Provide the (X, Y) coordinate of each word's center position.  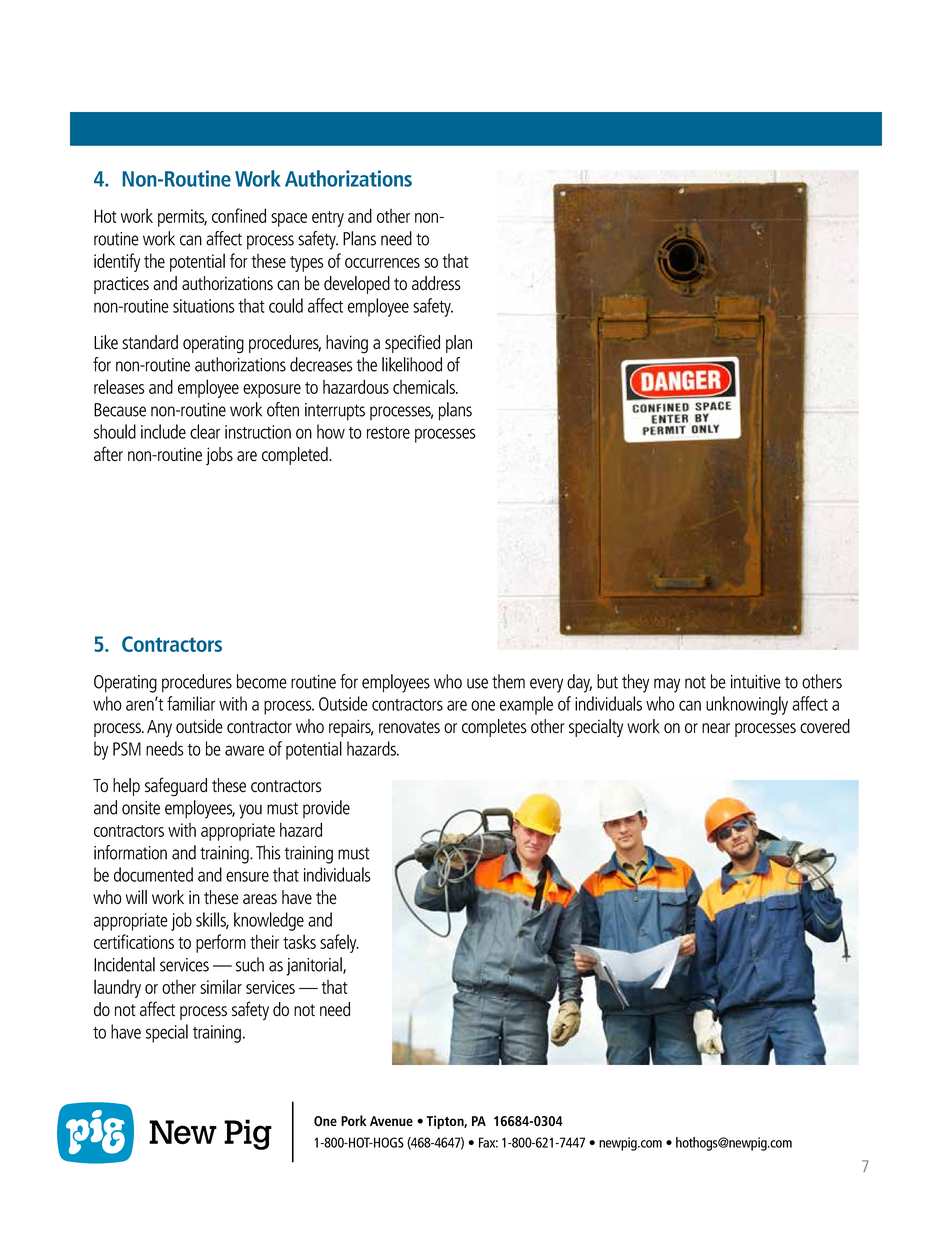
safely (339, 943)
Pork (353, 1120)
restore (388, 433)
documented (153, 874)
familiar (191, 703)
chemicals (425, 386)
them (508, 681)
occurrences (382, 263)
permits (182, 218)
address (436, 283)
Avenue (391, 1121)
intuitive (756, 682)
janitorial (315, 966)
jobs (219, 456)
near (716, 728)
